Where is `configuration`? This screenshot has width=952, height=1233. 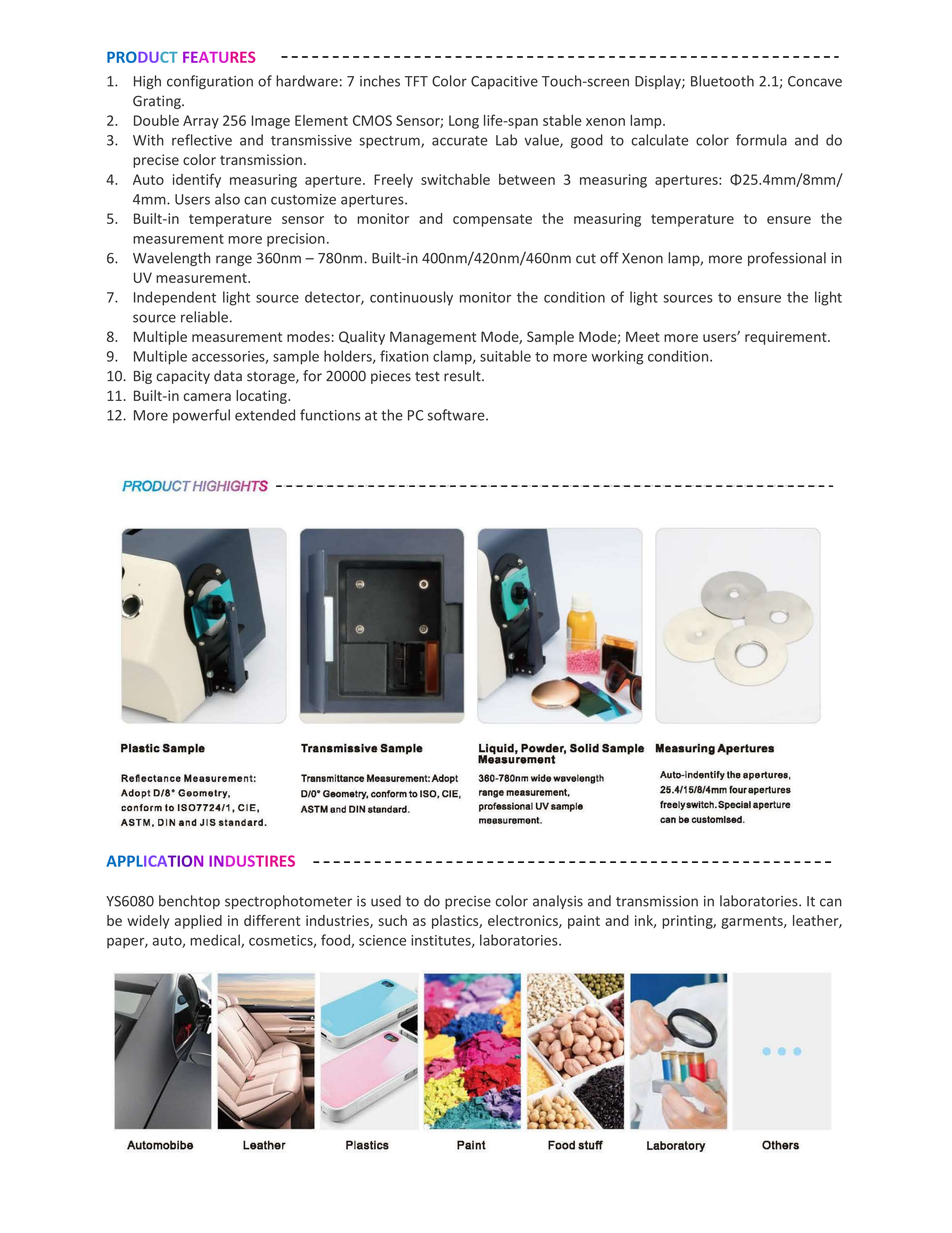
configuration is located at coordinates (210, 82).
